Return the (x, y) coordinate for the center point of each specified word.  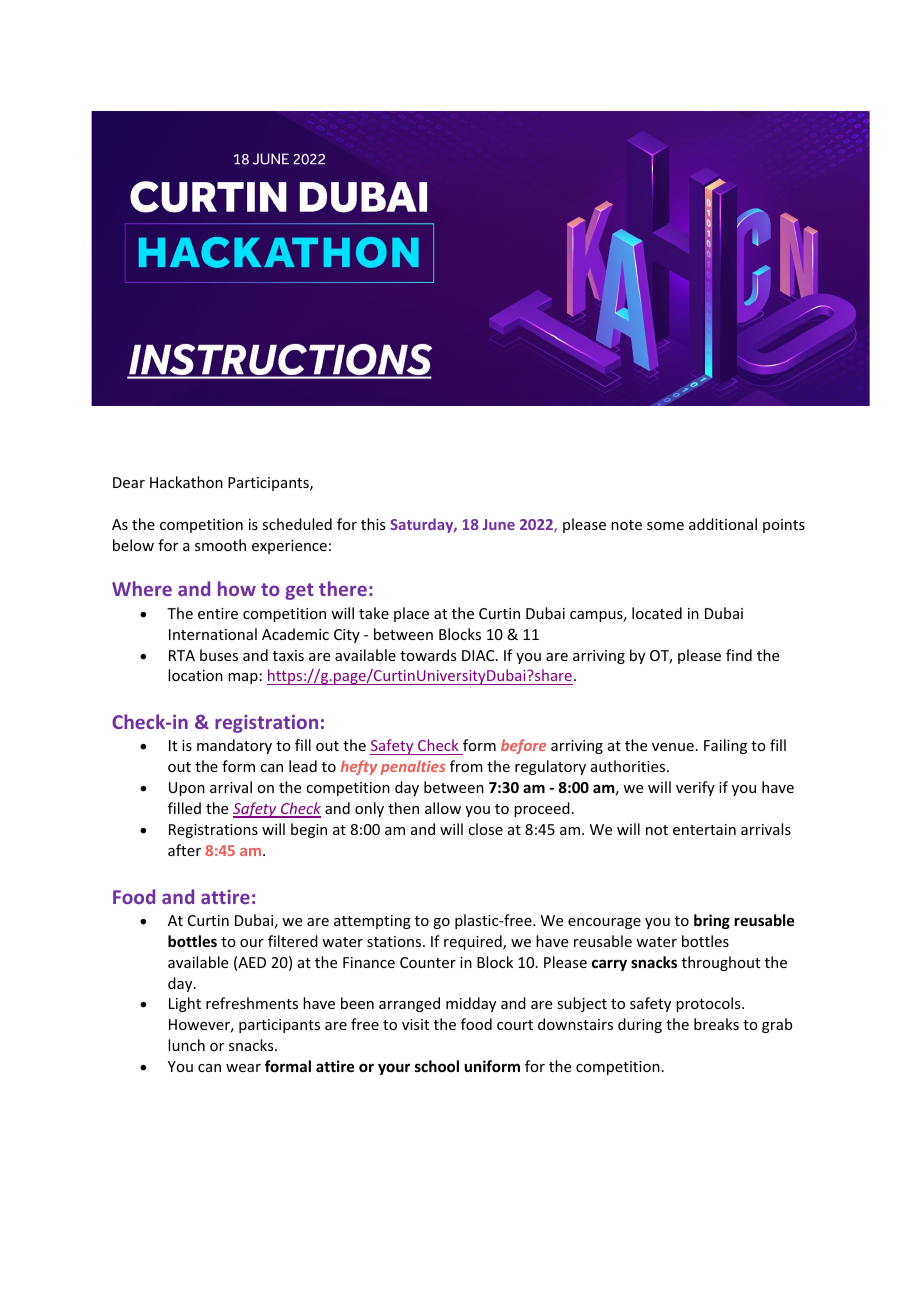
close (485, 829)
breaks (716, 1024)
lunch (186, 1045)
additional (723, 524)
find (739, 655)
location (195, 675)
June (499, 524)
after (184, 850)
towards (428, 655)
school (437, 1066)
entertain (704, 829)
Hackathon (186, 482)
